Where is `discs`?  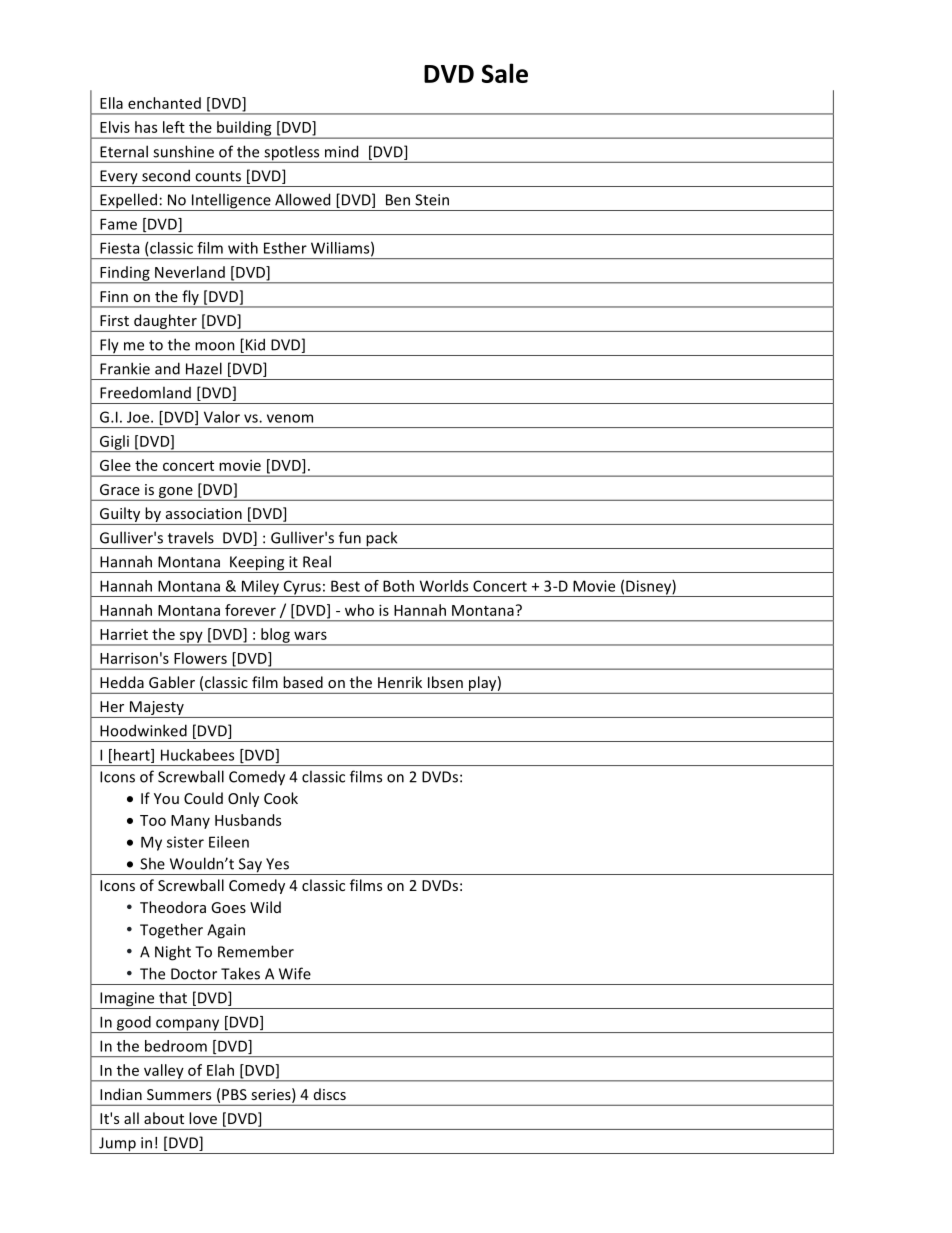 discs is located at coordinates (330, 1094).
